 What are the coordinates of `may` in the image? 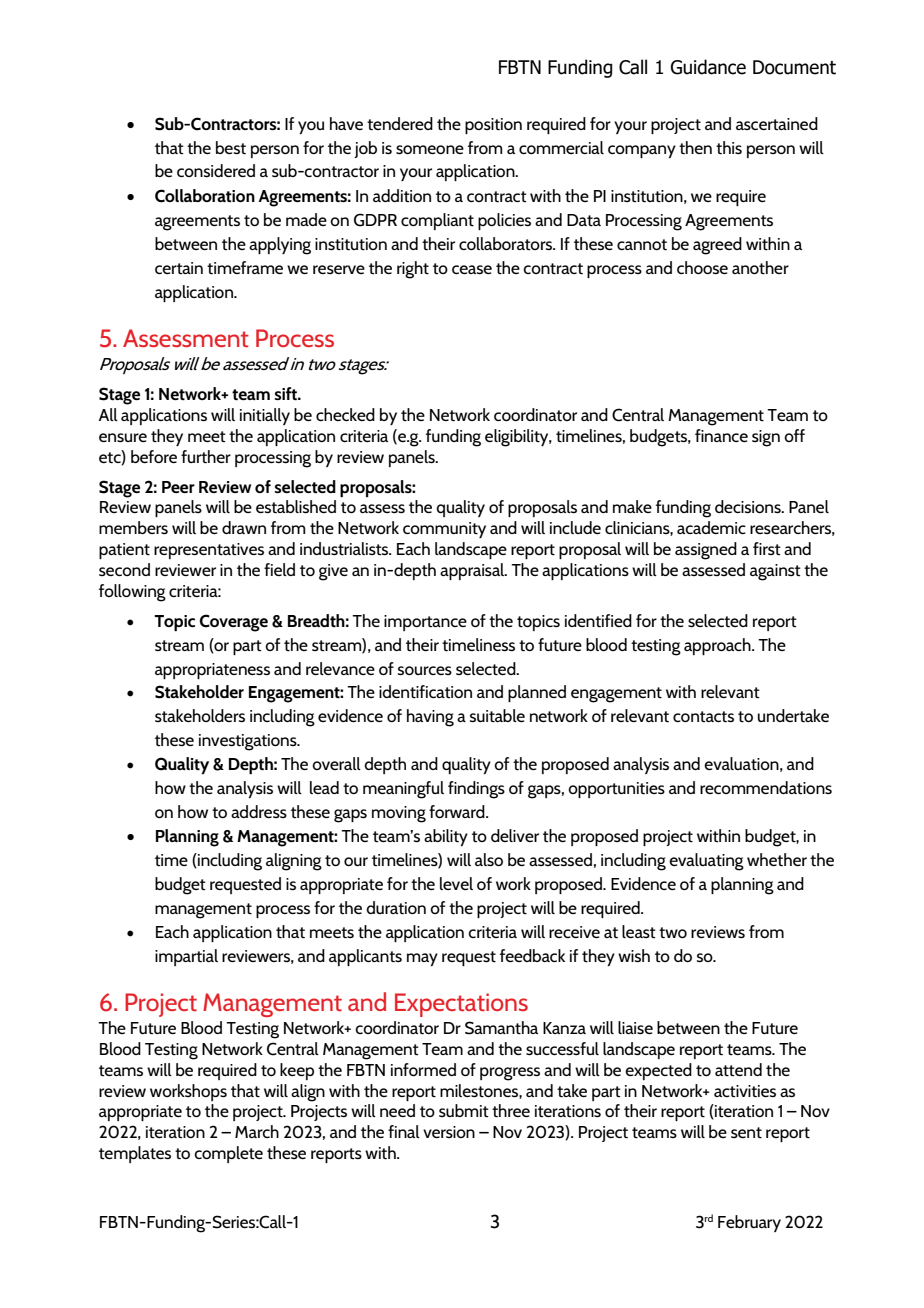 It's located at (422, 959).
